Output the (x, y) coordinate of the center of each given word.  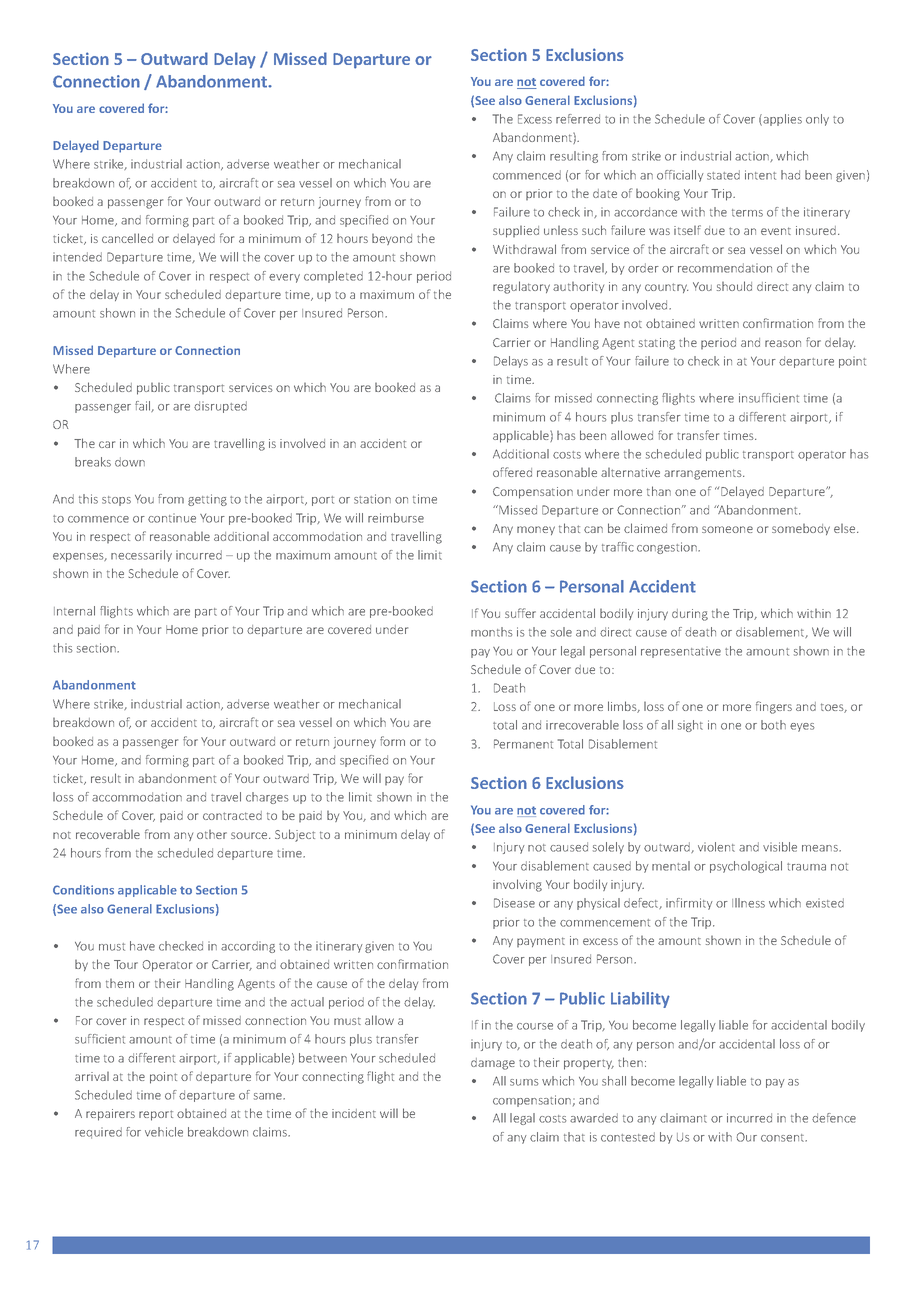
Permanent (523, 744)
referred (578, 119)
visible (780, 847)
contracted (232, 815)
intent (760, 175)
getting (207, 500)
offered (512, 472)
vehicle (164, 1132)
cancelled (127, 238)
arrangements (704, 474)
